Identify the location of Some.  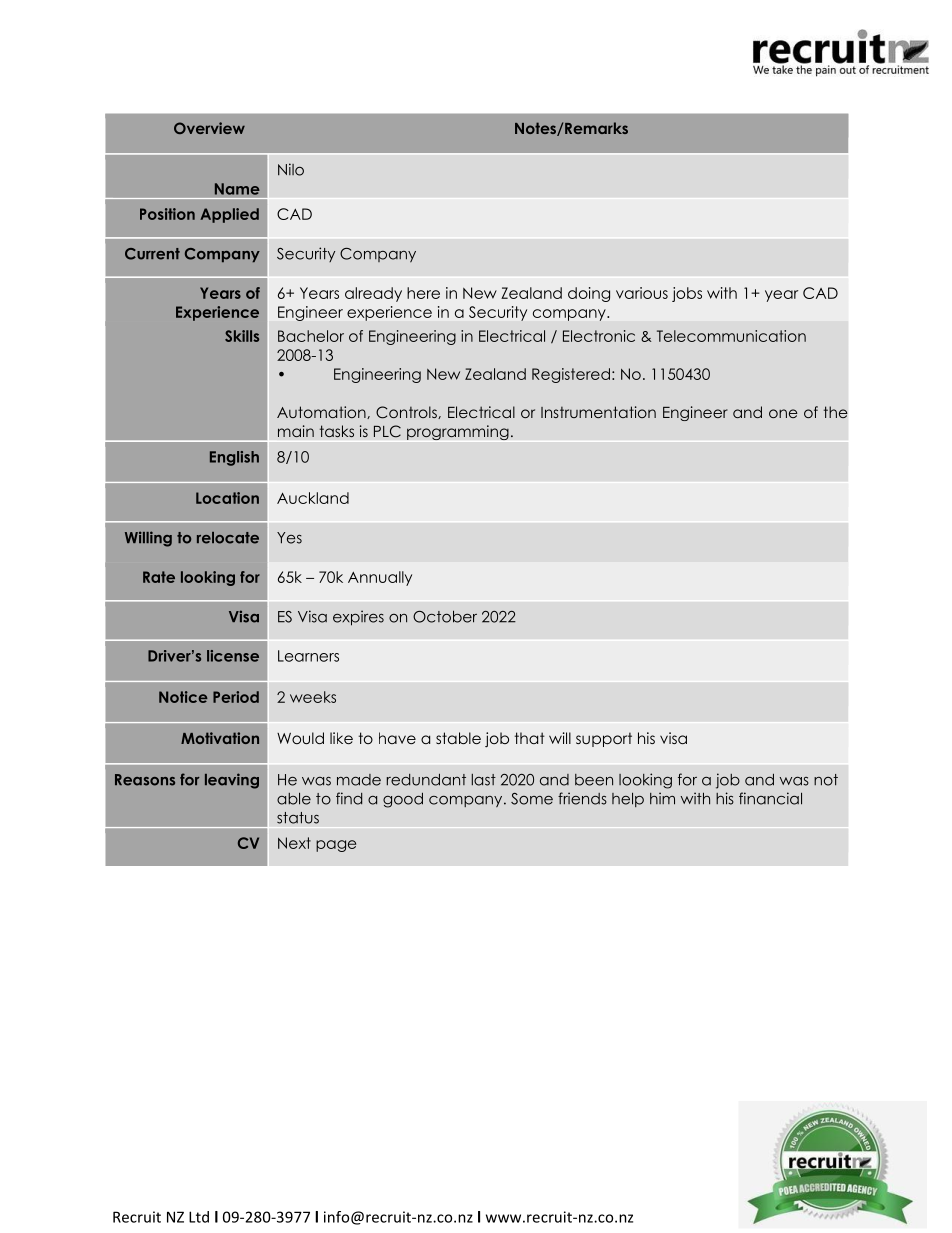
(532, 799).
